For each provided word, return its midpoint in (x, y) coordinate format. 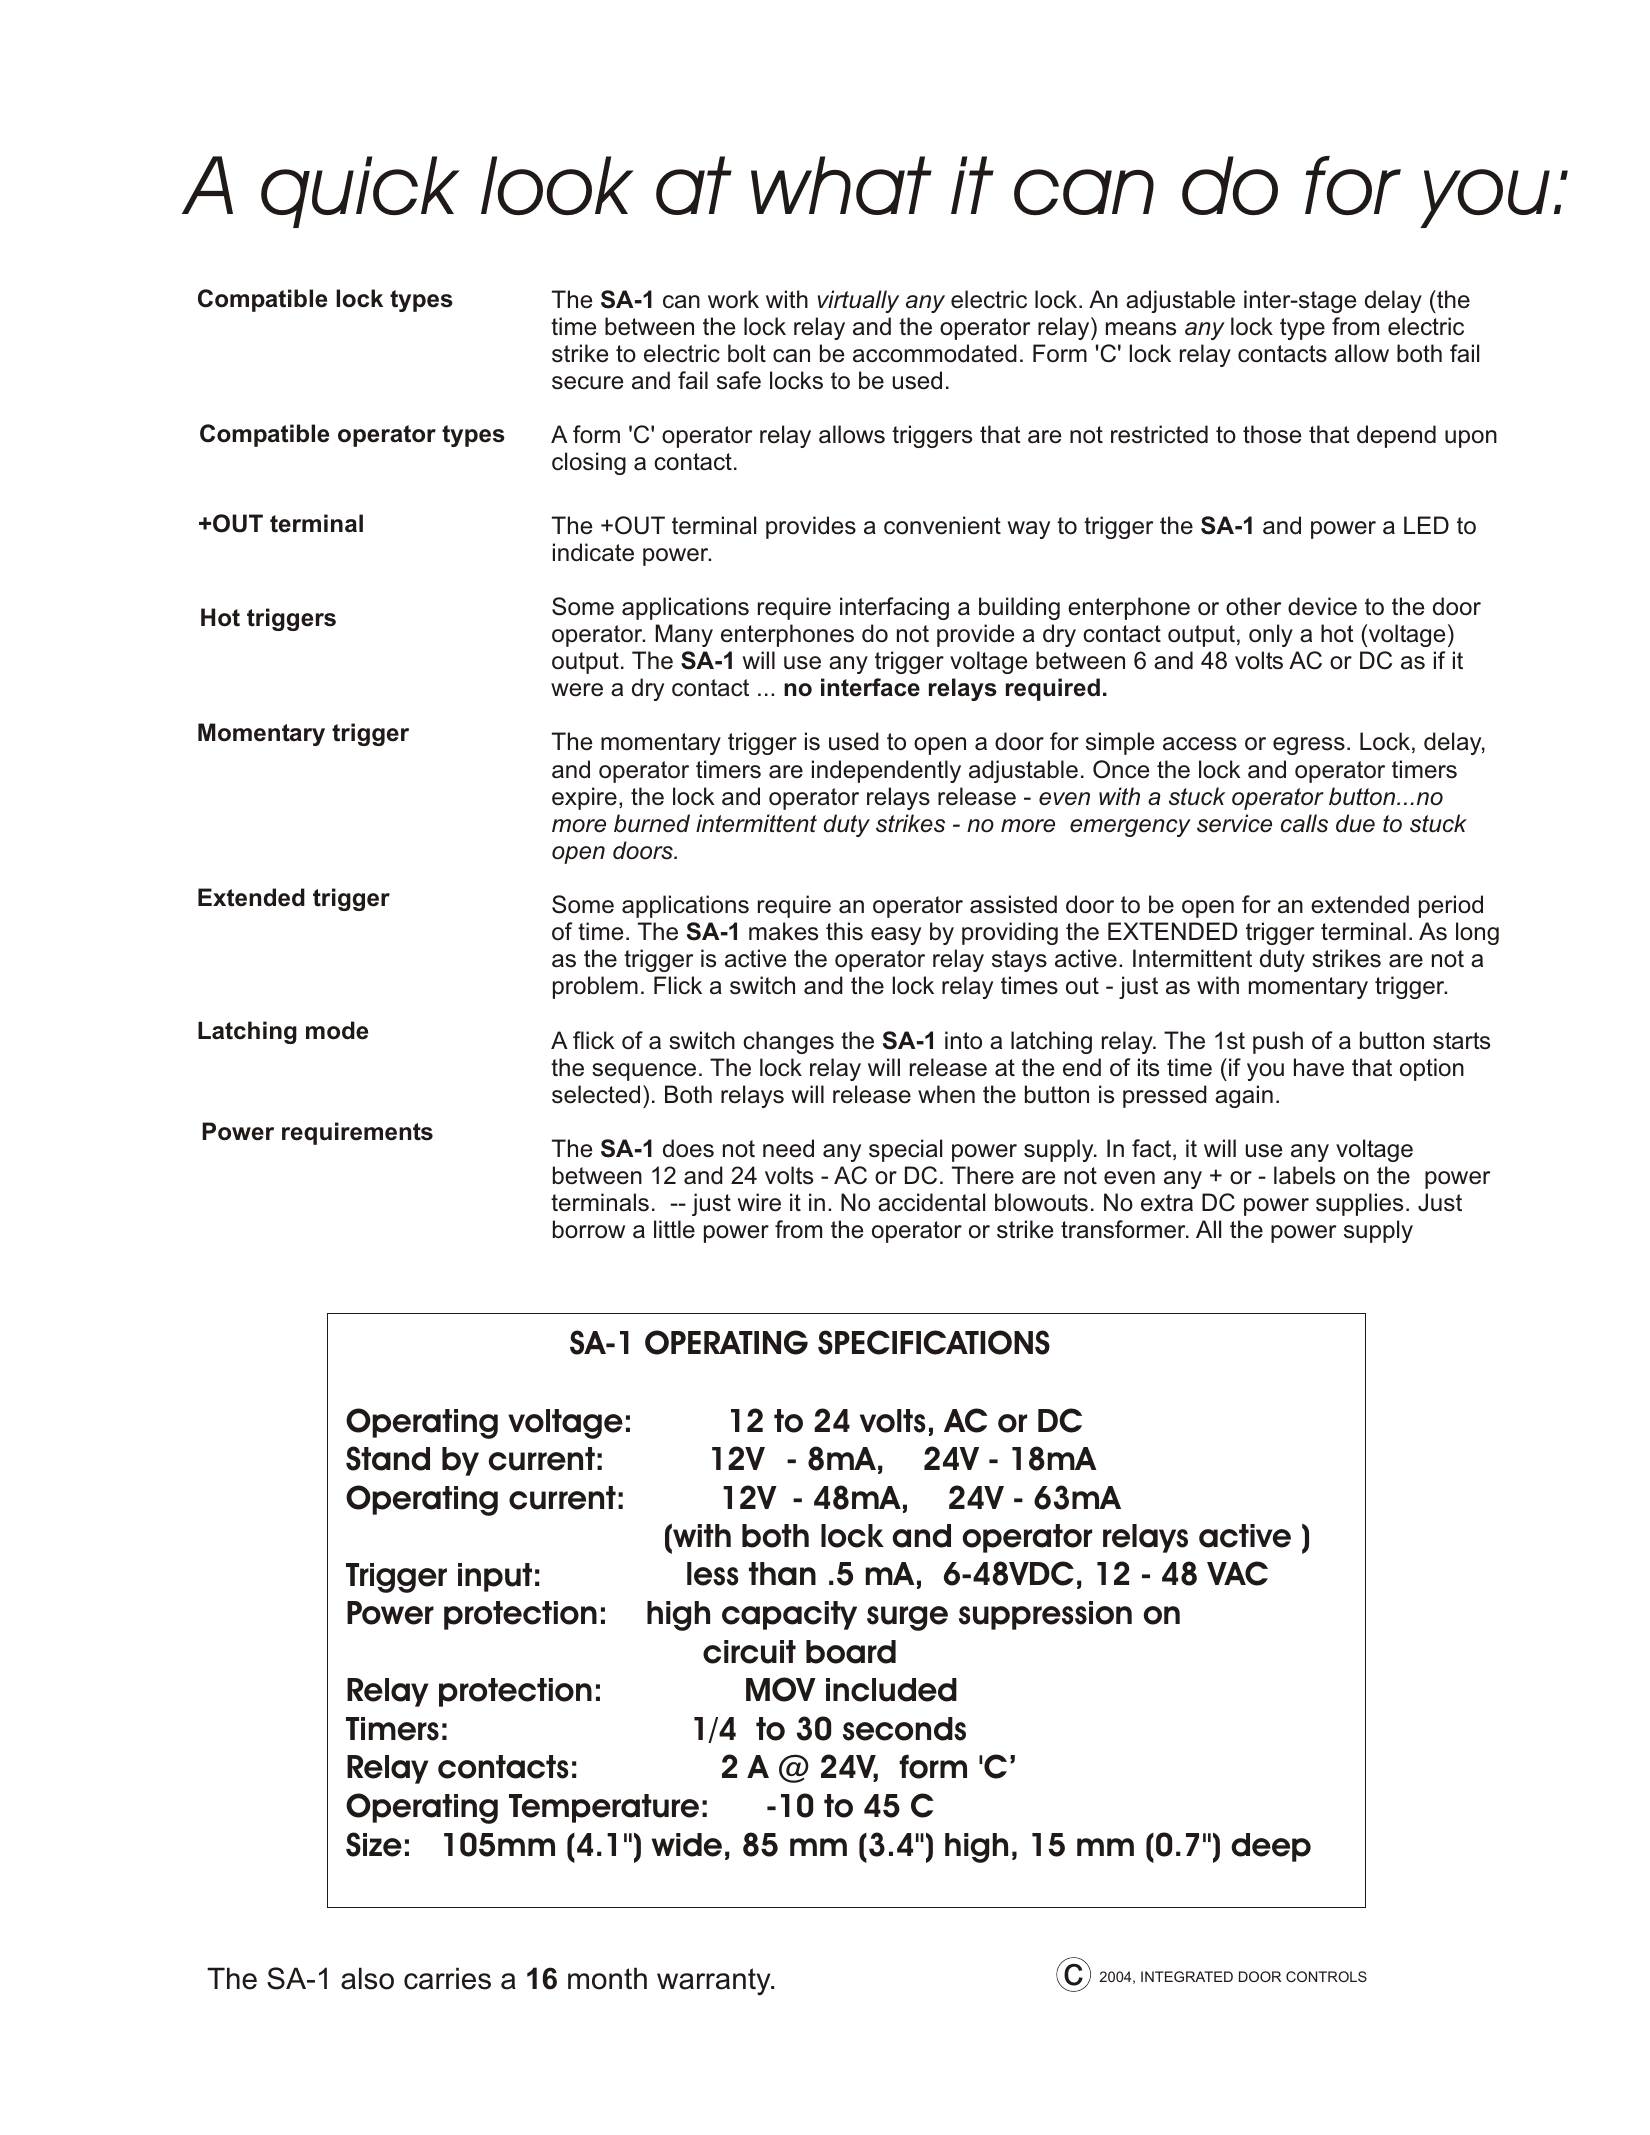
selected (596, 1094)
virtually (858, 301)
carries (447, 1978)
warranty (715, 1981)
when (946, 1094)
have (1319, 1067)
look (557, 185)
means (1141, 329)
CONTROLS (1326, 1976)
